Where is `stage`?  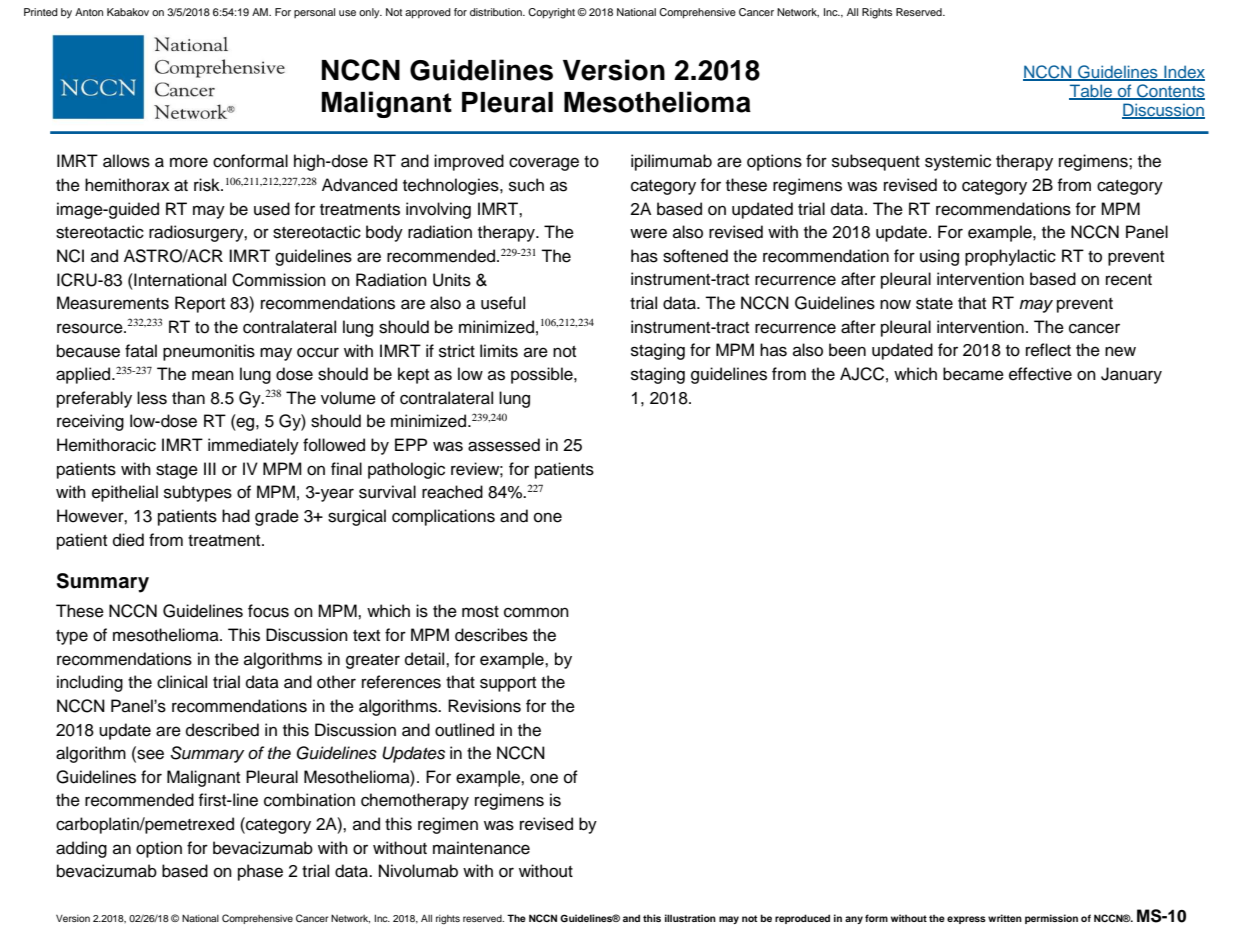
stage is located at coordinates (177, 471).
